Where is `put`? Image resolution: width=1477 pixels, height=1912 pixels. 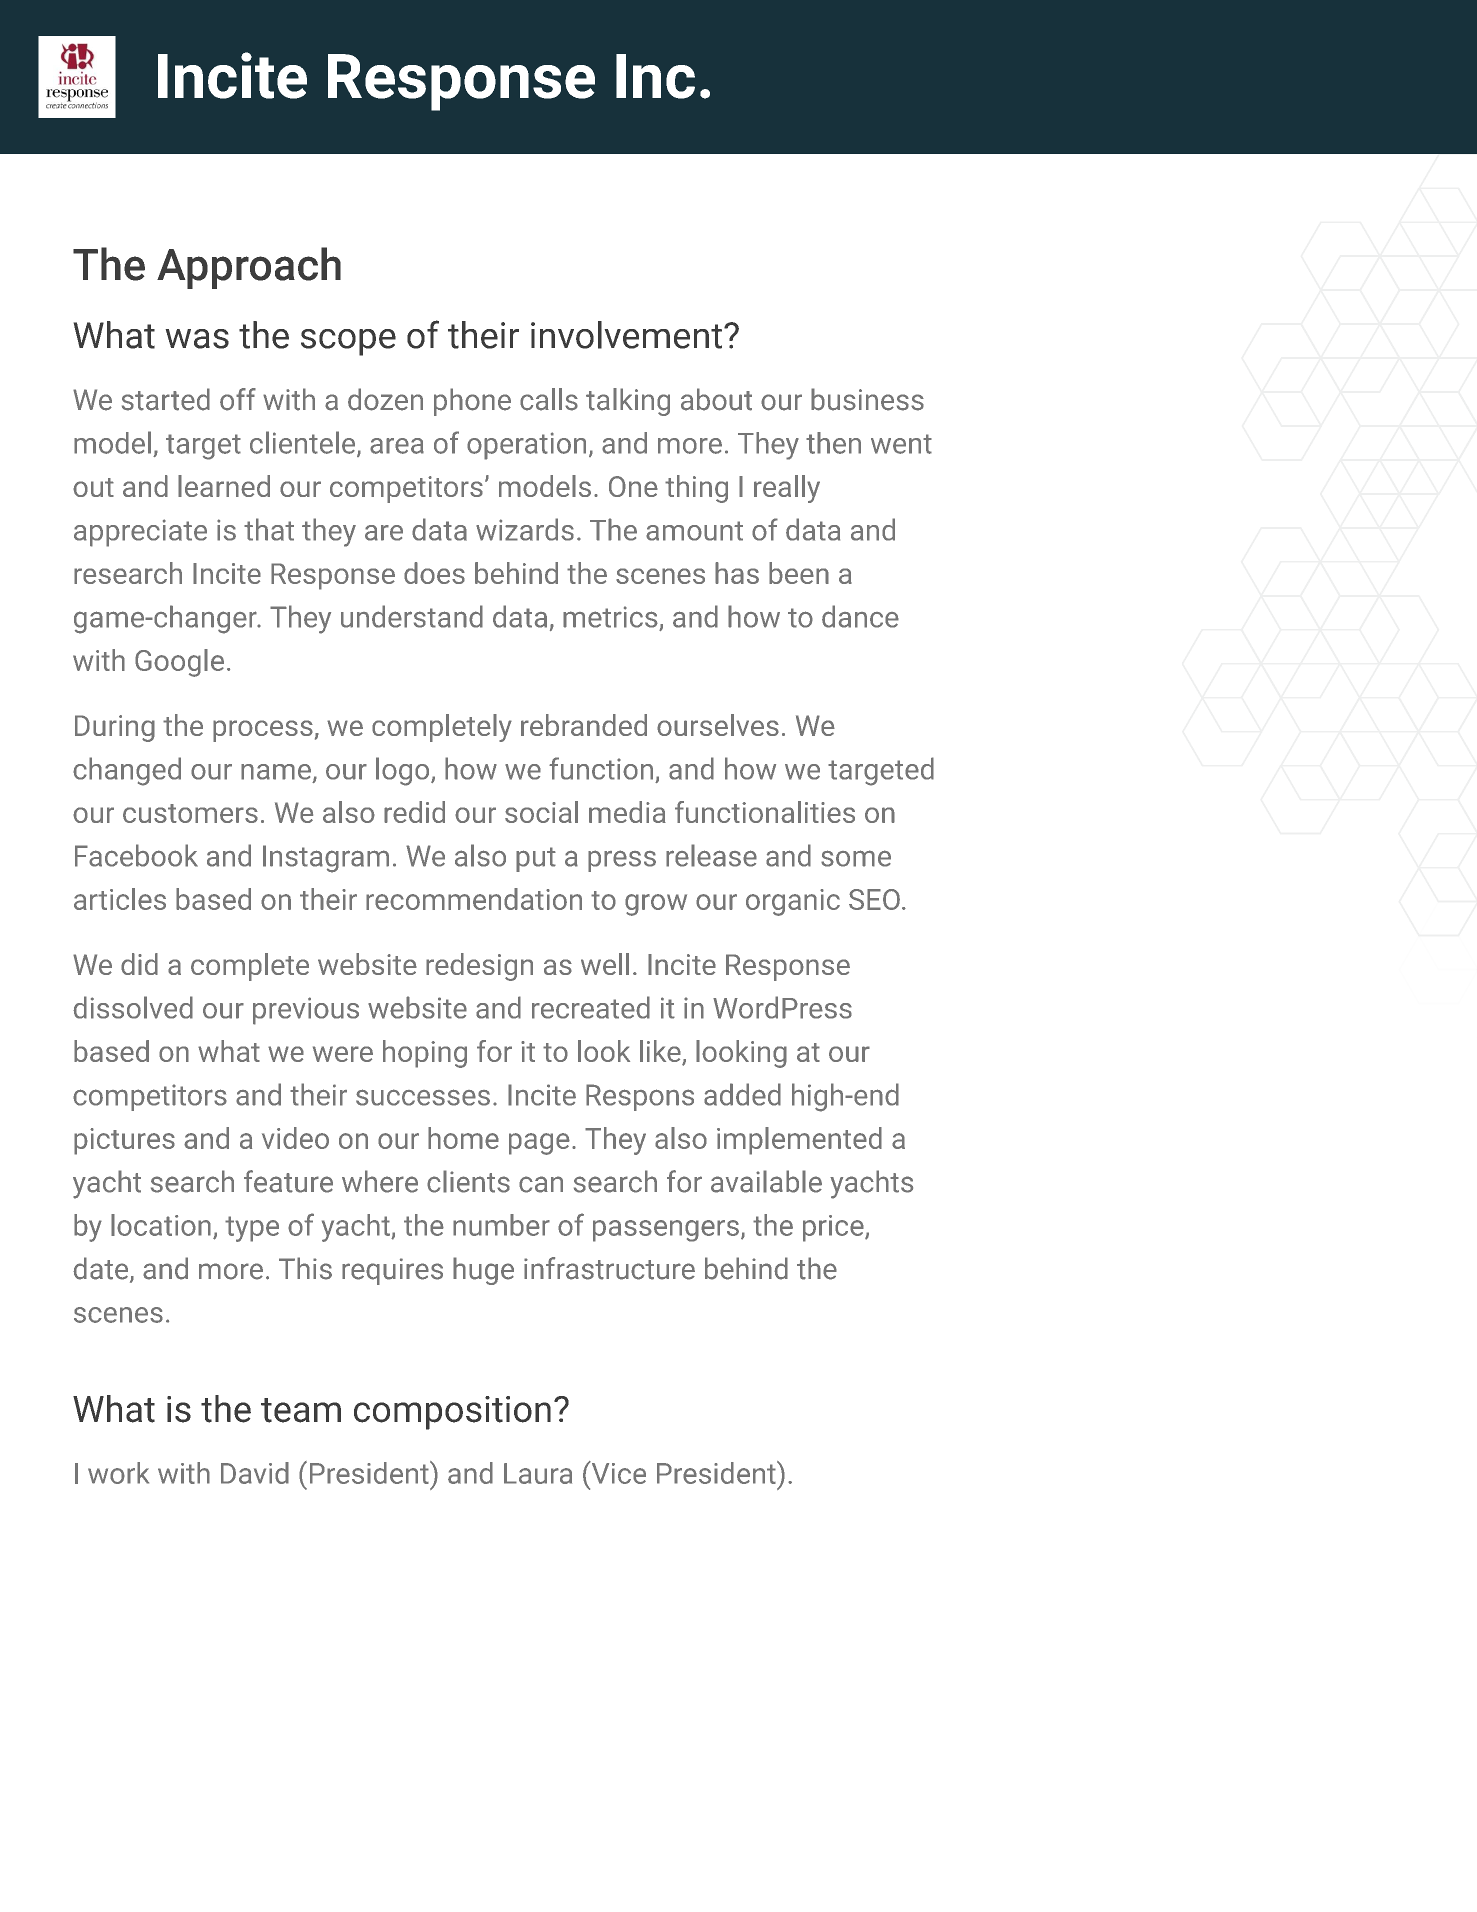
put is located at coordinates (536, 859).
